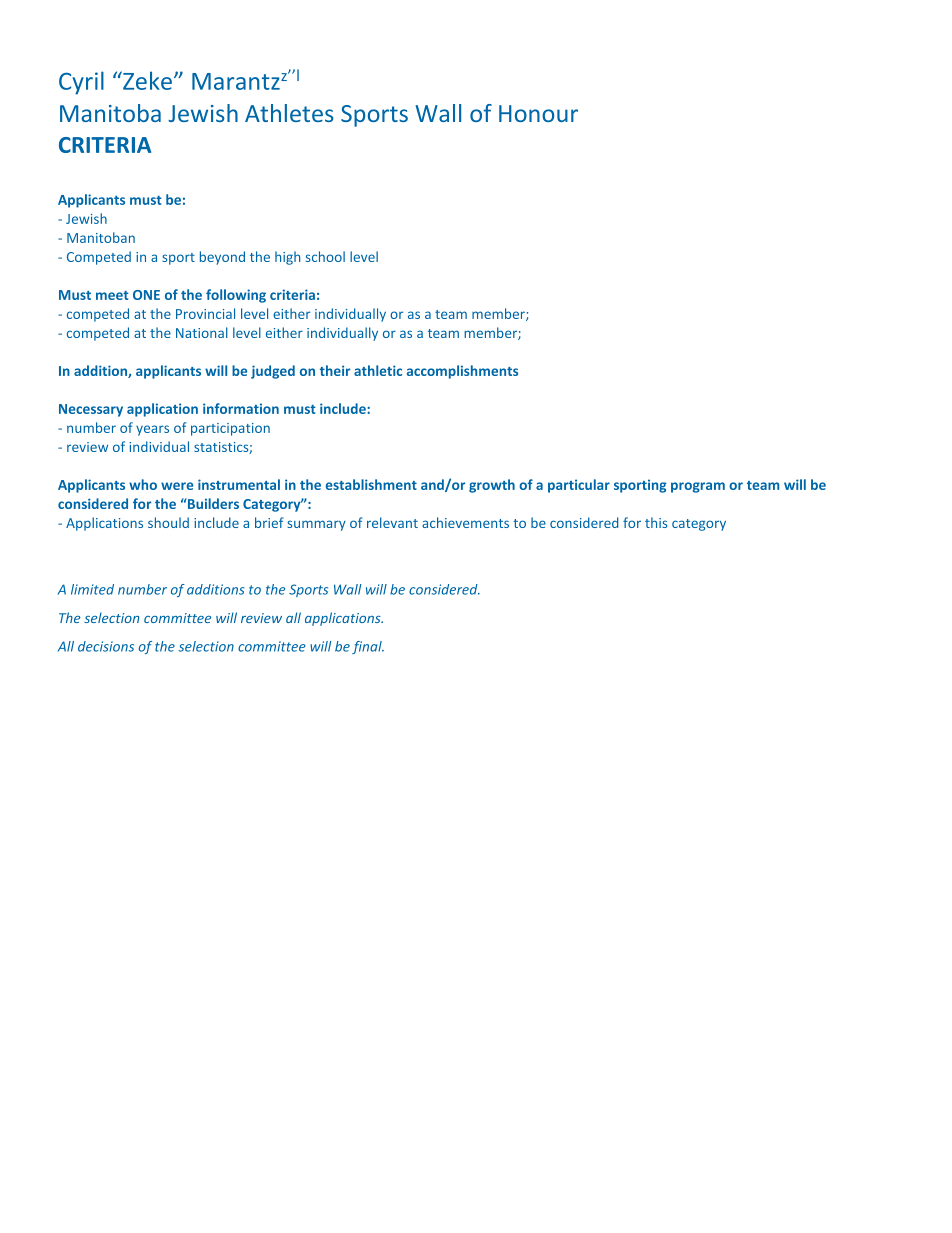 The height and width of the screenshot is (1233, 952). I want to click on decisions, so click(106, 646).
